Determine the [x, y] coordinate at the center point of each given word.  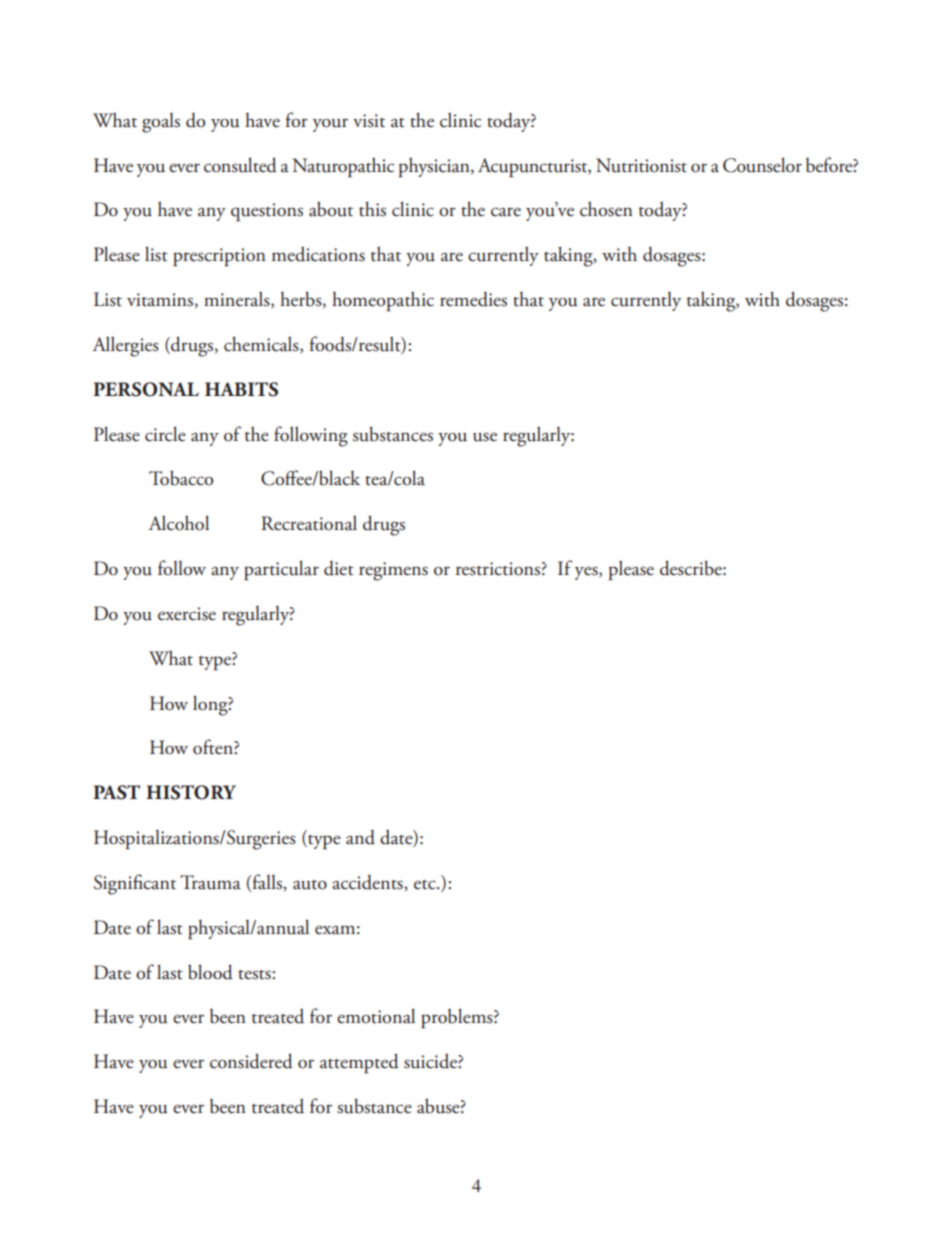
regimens [393, 571]
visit [369, 121]
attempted [359, 1063]
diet [339, 568]
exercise [187, 614]
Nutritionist [641, 165]
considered [251, 1061]
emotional [376, 1016]
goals [161, 122]
